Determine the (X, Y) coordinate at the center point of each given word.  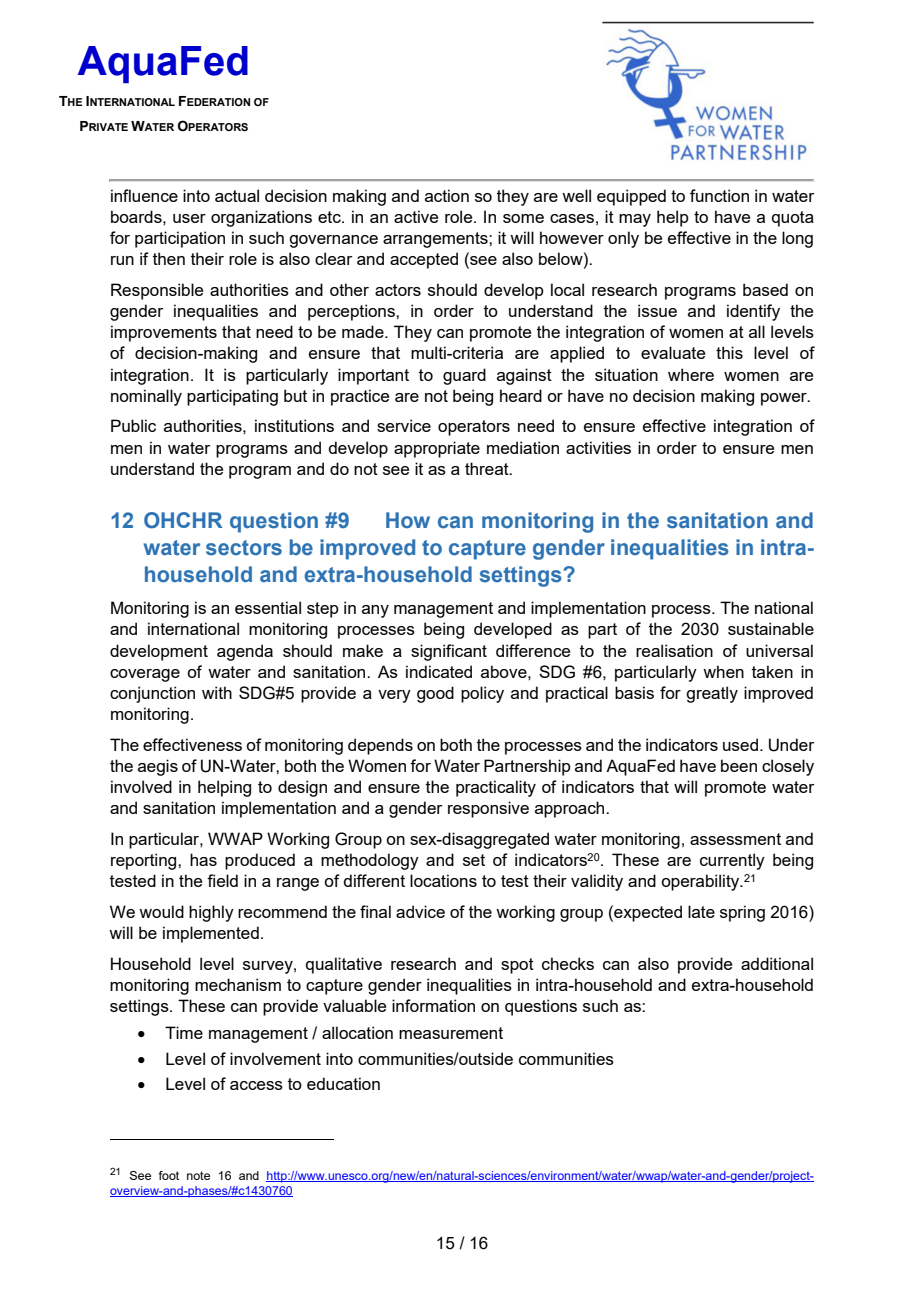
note (198, 1175)
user (189, 218)
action (447, 195)
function (719, 195)
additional (777, 963)
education (343, 1083)
